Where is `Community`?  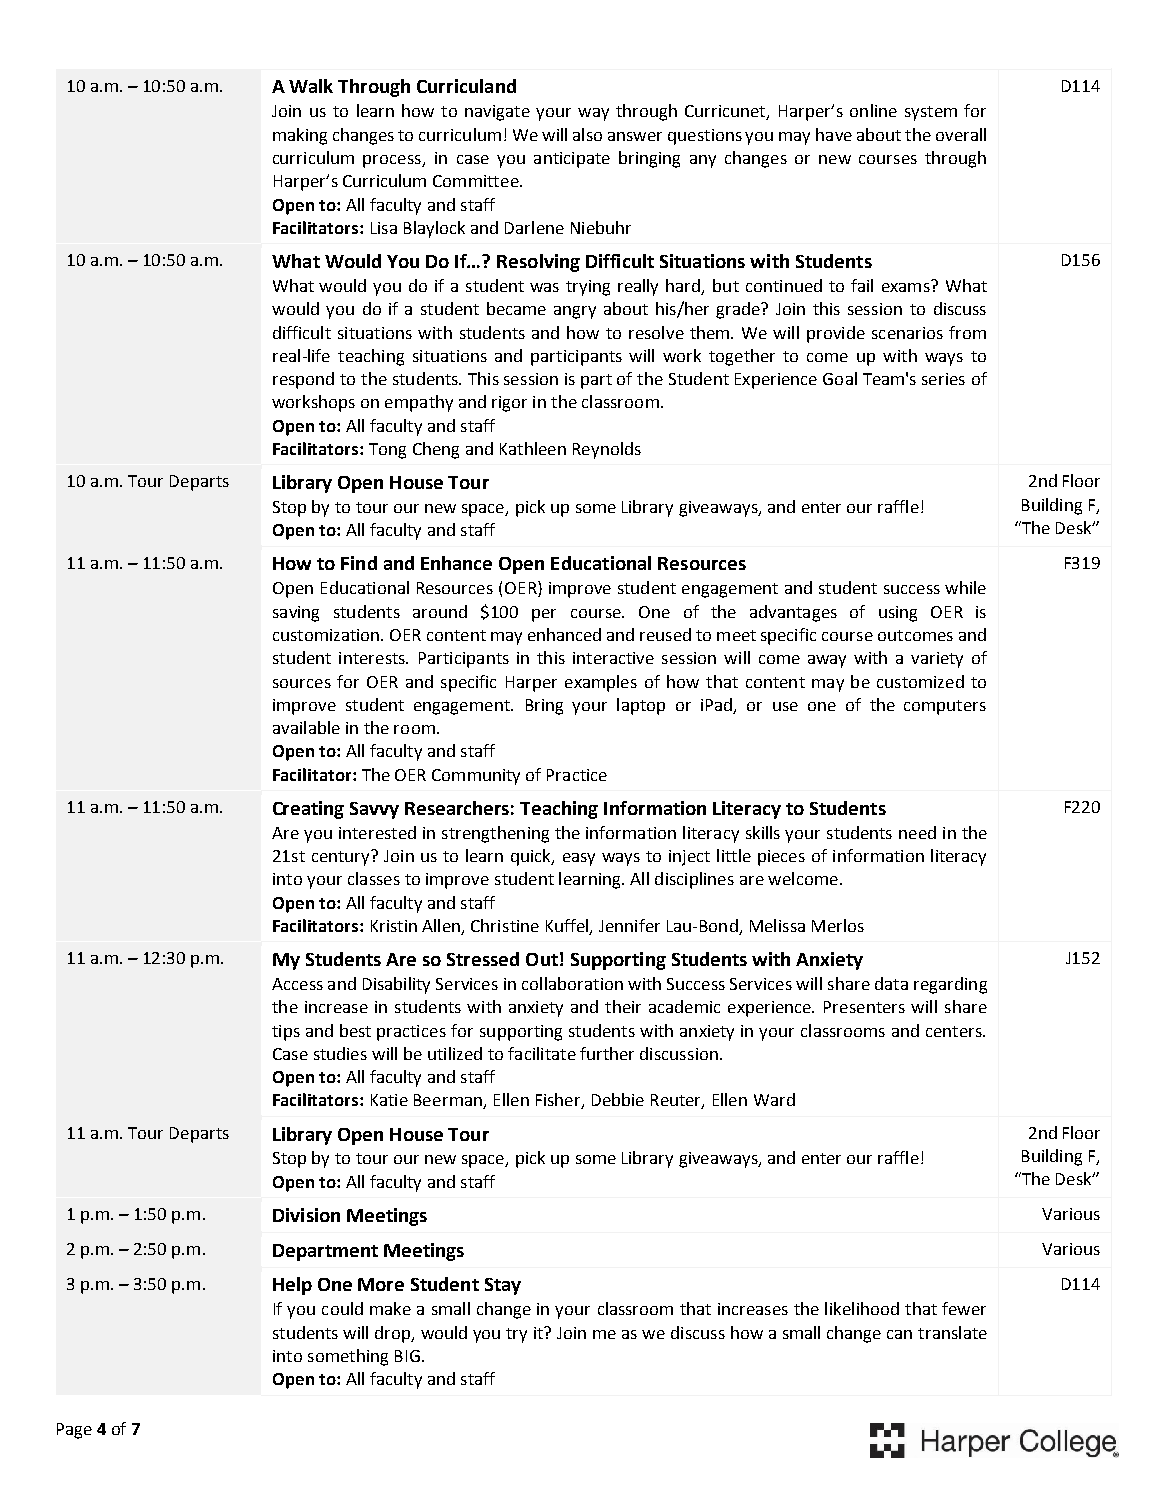
Community is located at coordinates (476, 777).
